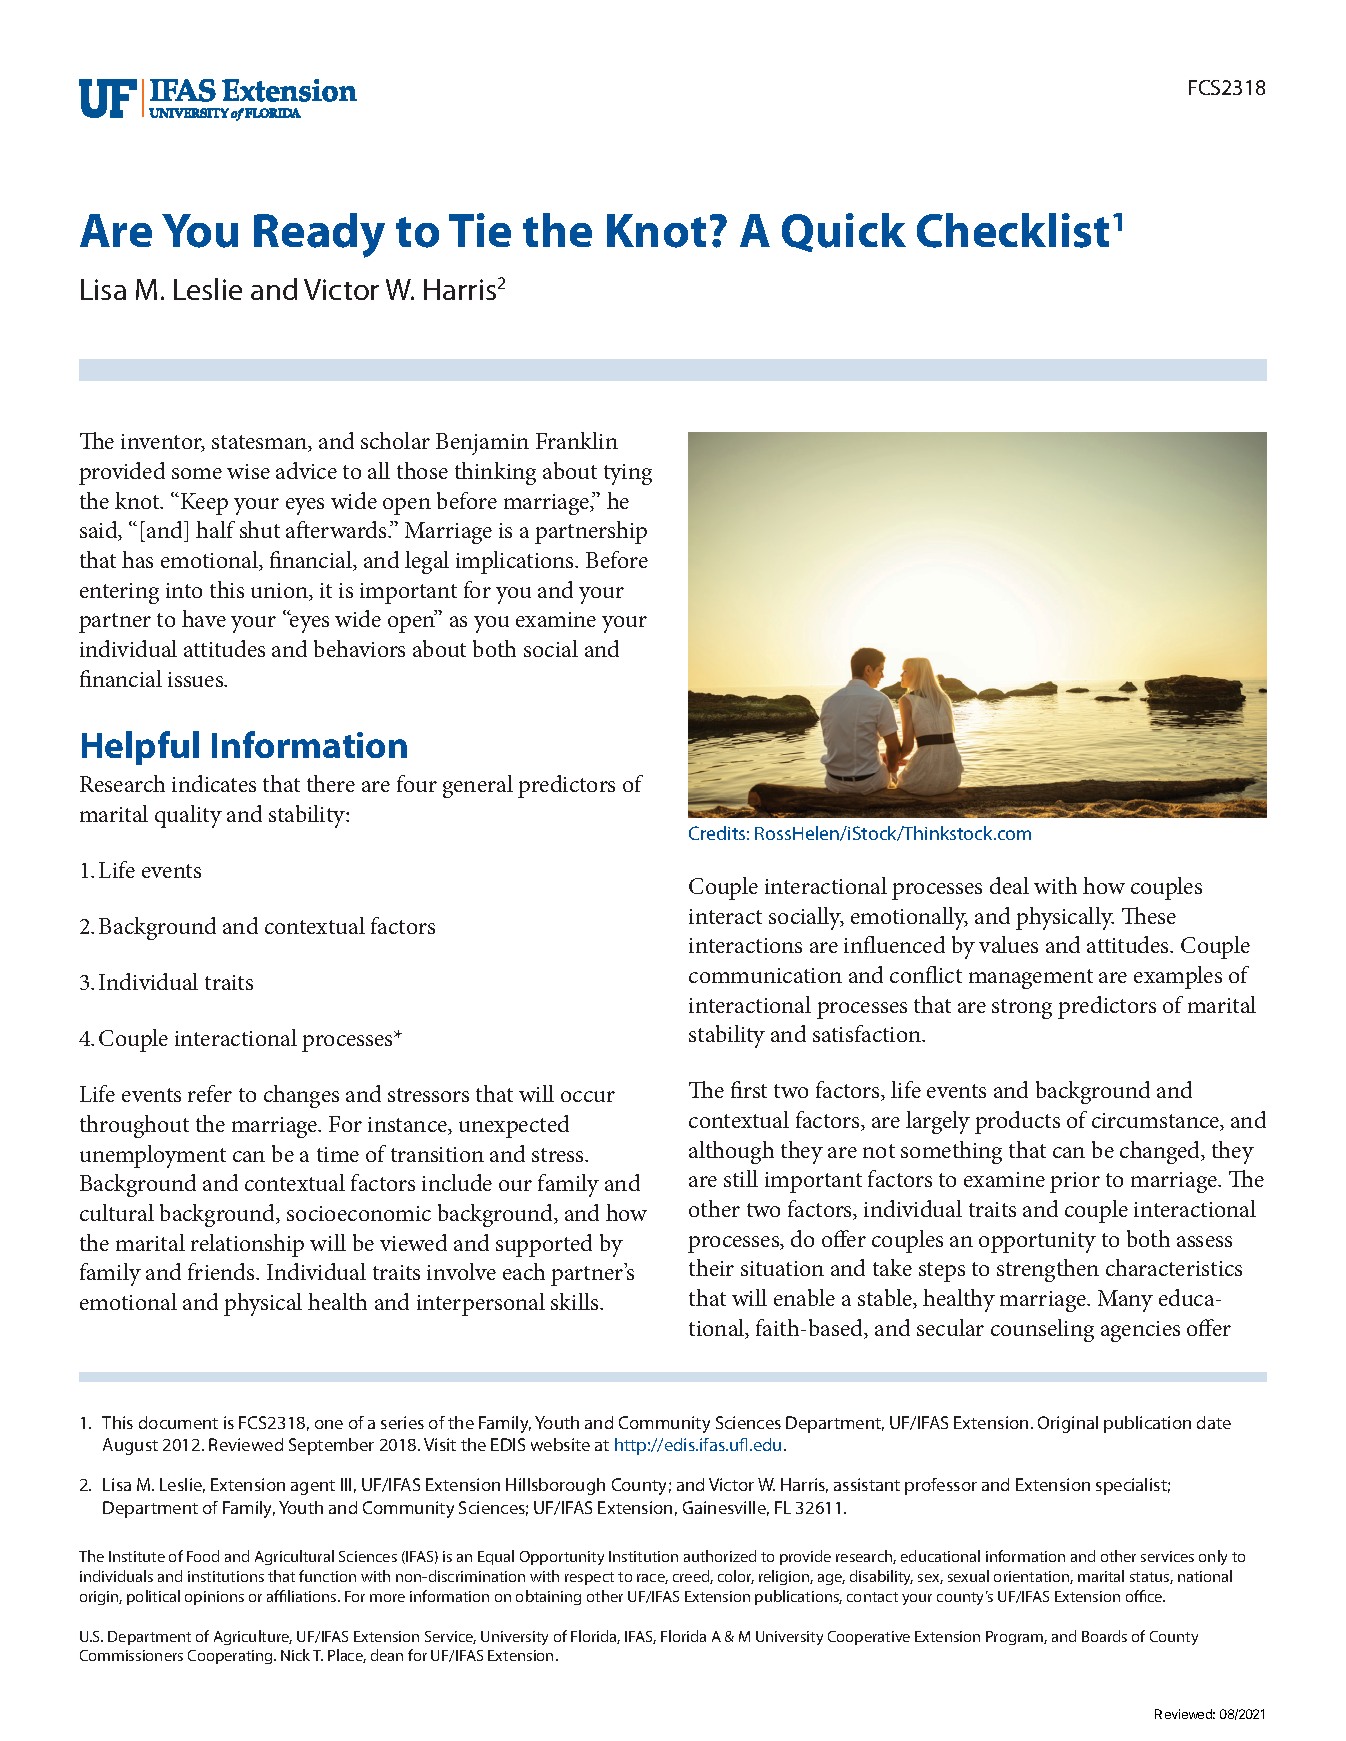  I want to click on opinions, so click(214, 1598).
